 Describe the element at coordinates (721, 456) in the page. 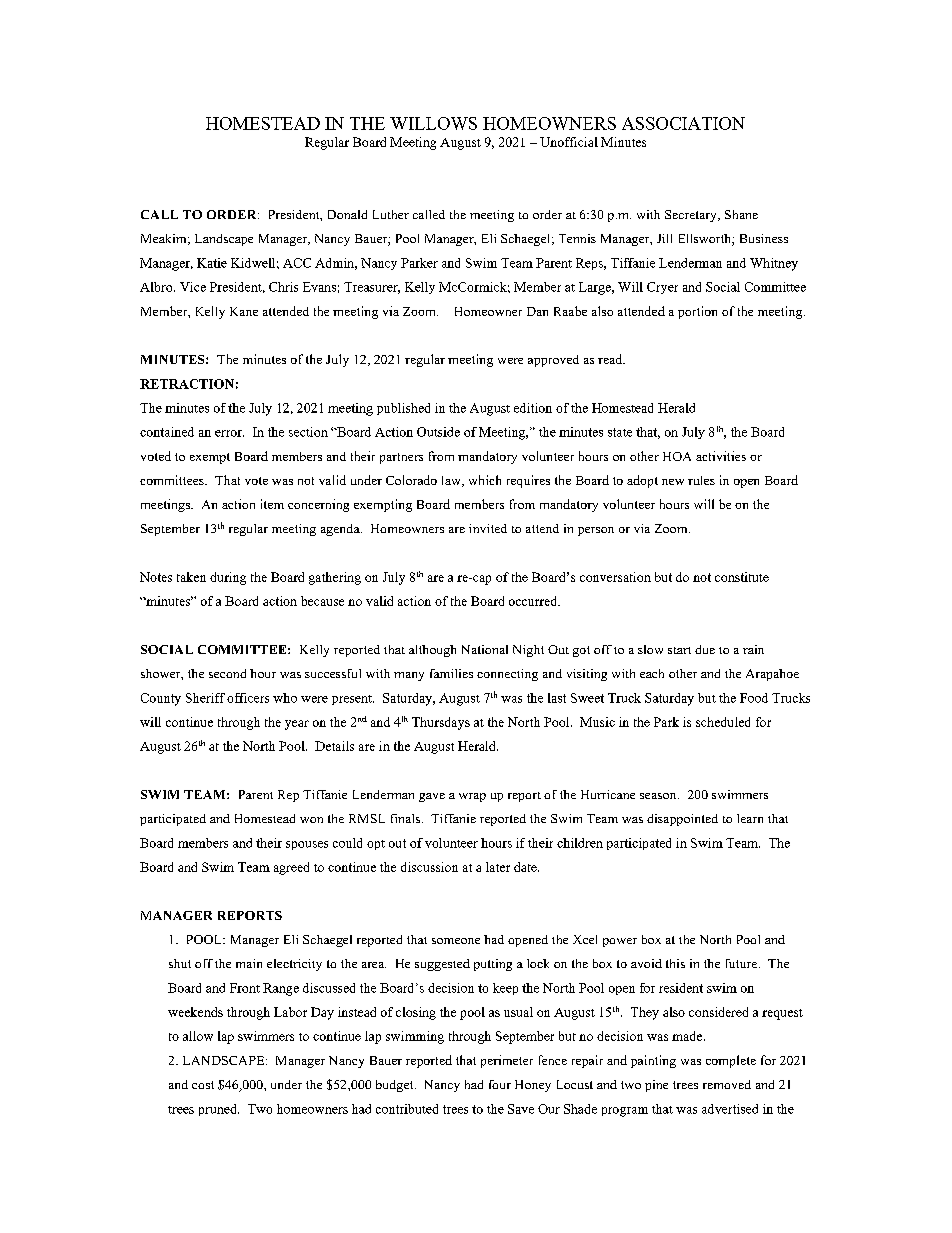

I see `activities` at that location.
